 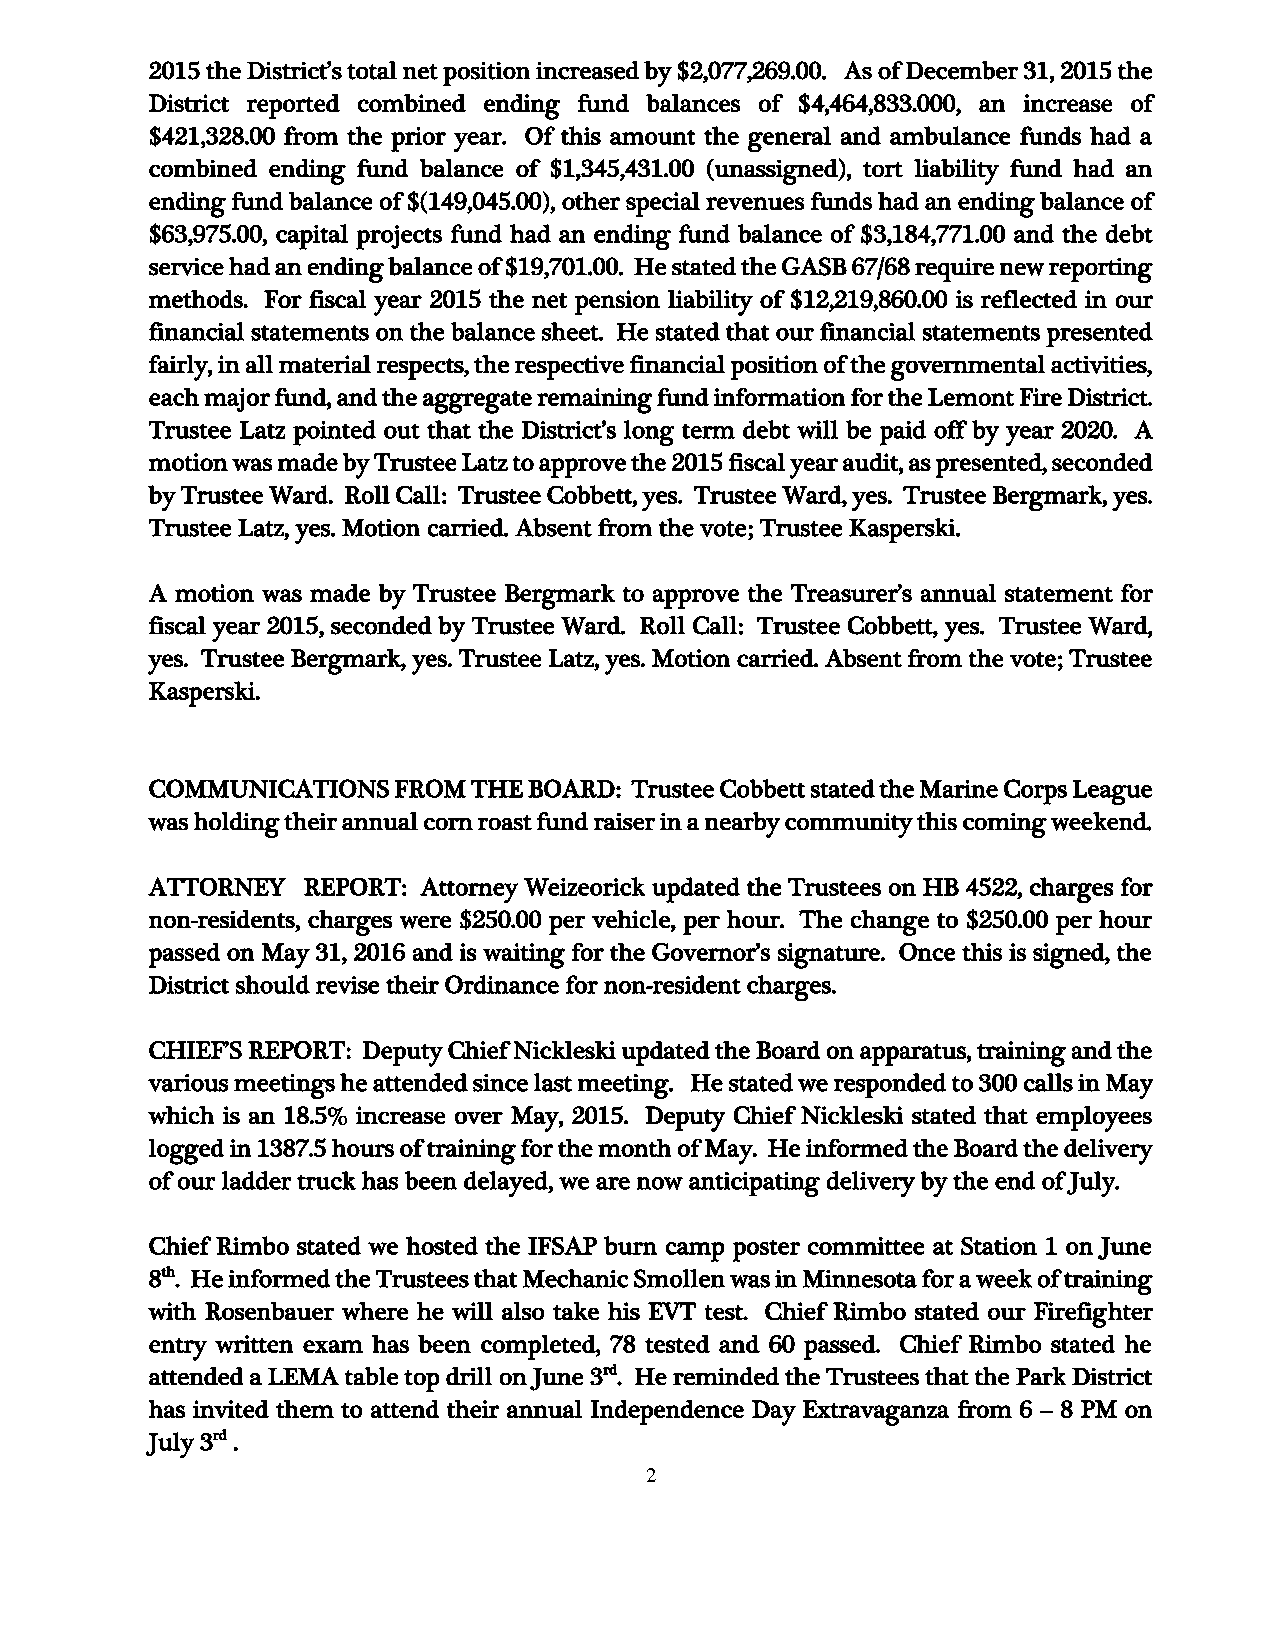 I want to click on written, so click(x=254, y=1344).
